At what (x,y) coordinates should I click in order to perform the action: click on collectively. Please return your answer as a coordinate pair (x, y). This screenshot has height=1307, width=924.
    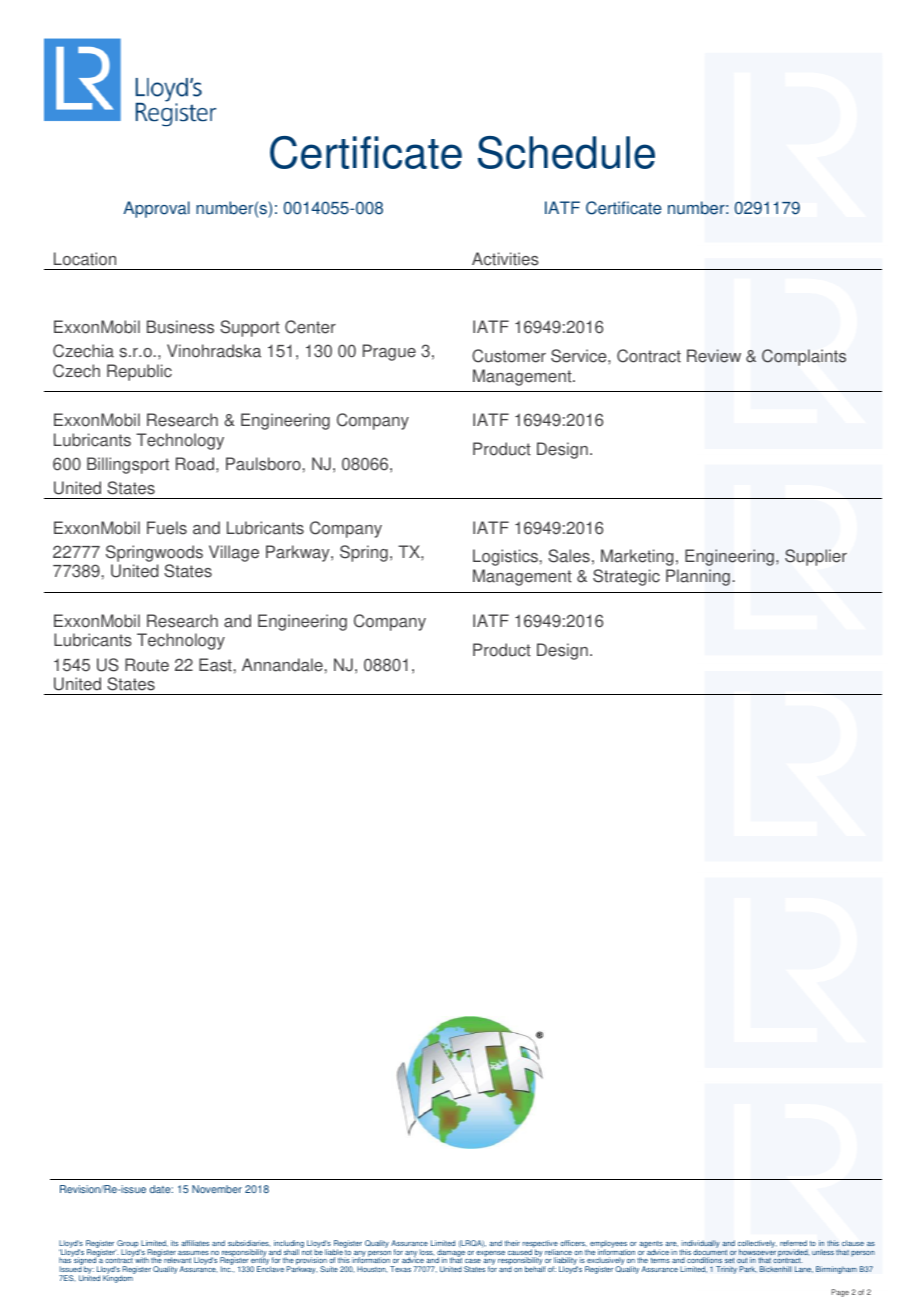
    Looking at the image, I should click on (757, 1245).
